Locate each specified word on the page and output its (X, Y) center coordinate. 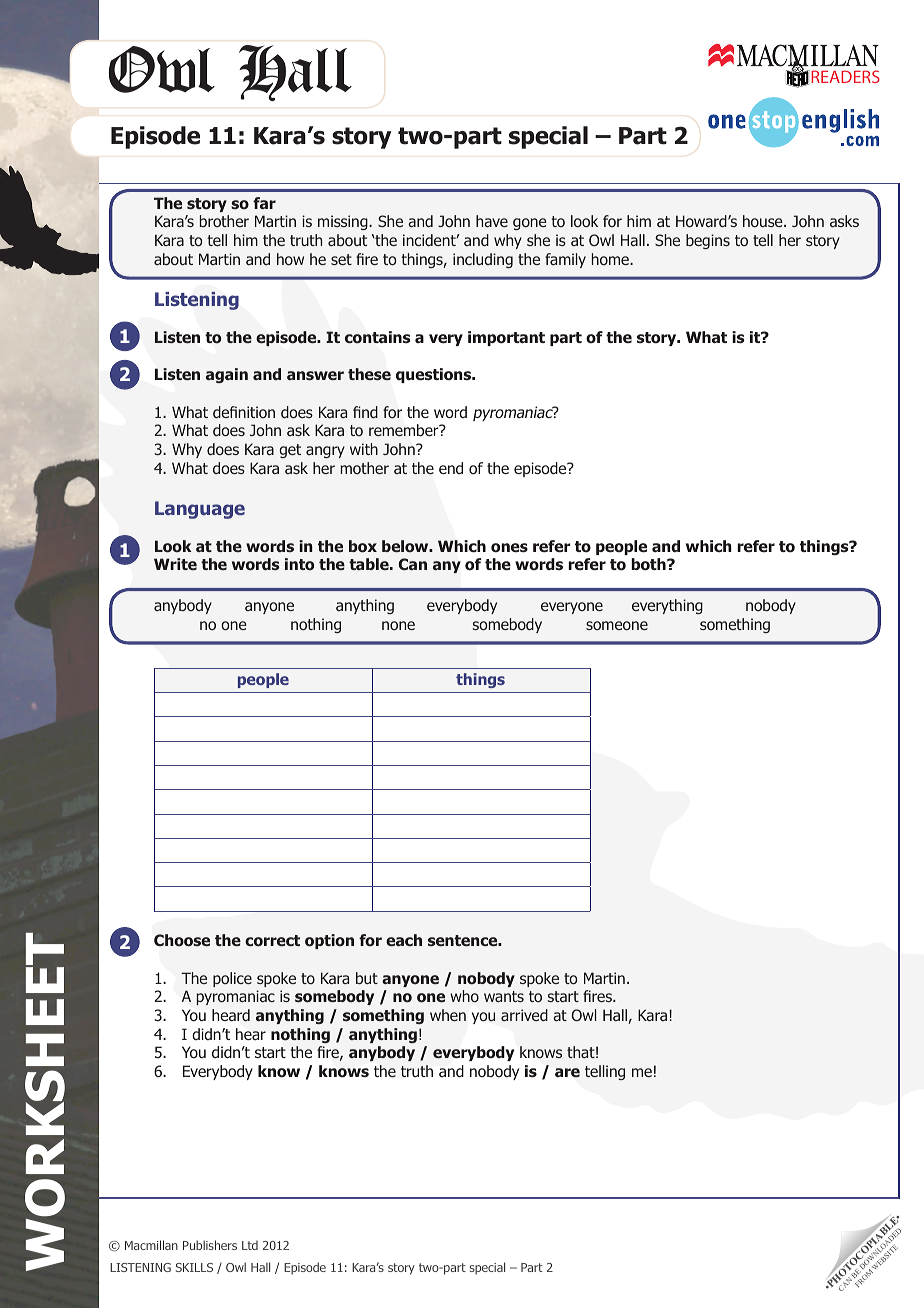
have (492, 221)
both (649, 564)
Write (175, 564)
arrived (524, 1015)
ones (509, 548)
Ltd (250, 1245)
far (264, 203)
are (567, 1072)
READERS (844, 76)
